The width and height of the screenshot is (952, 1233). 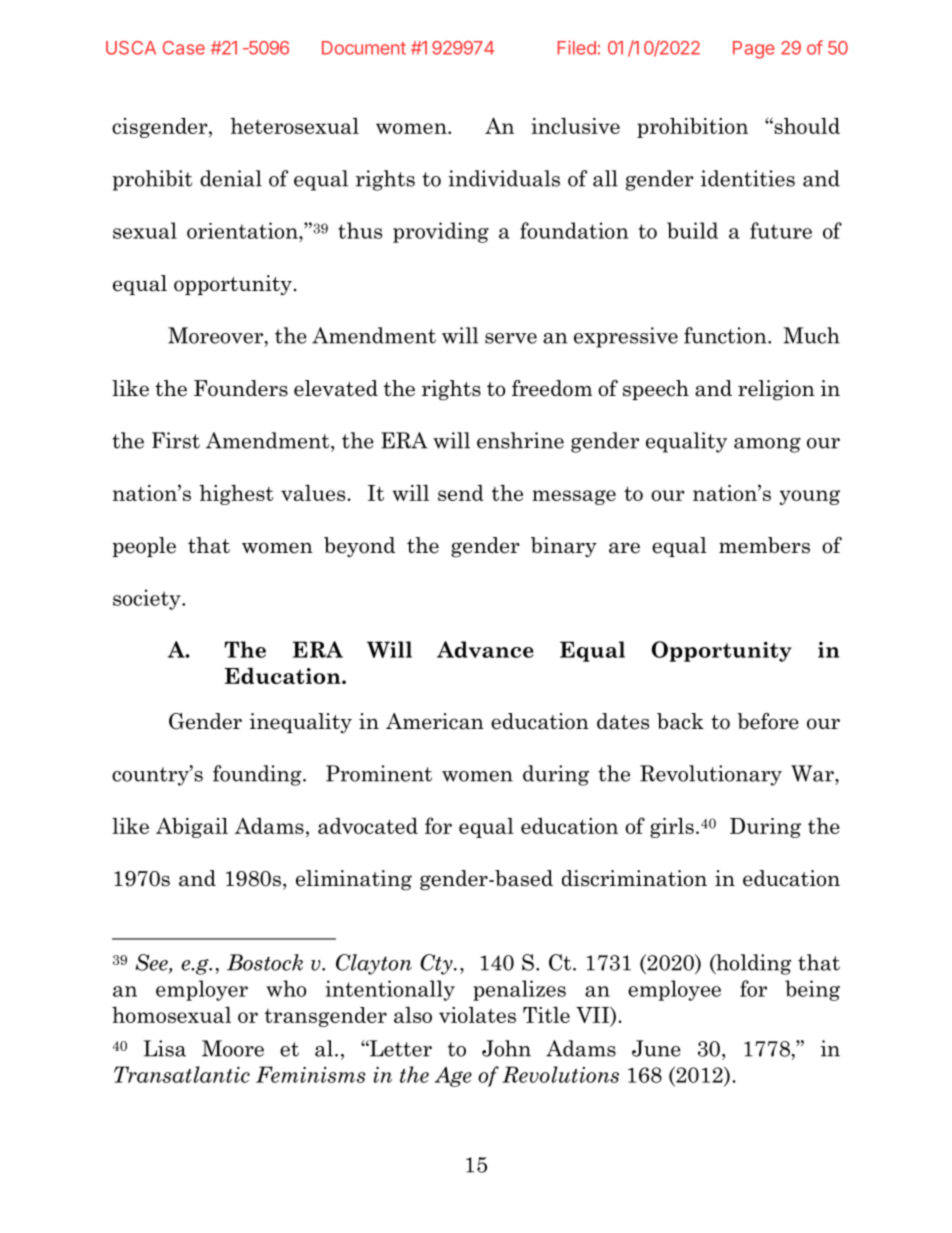 What do you see at coordinates (726, 335) in the screenshot?
I see `function` at bounding box center [726, 335].
